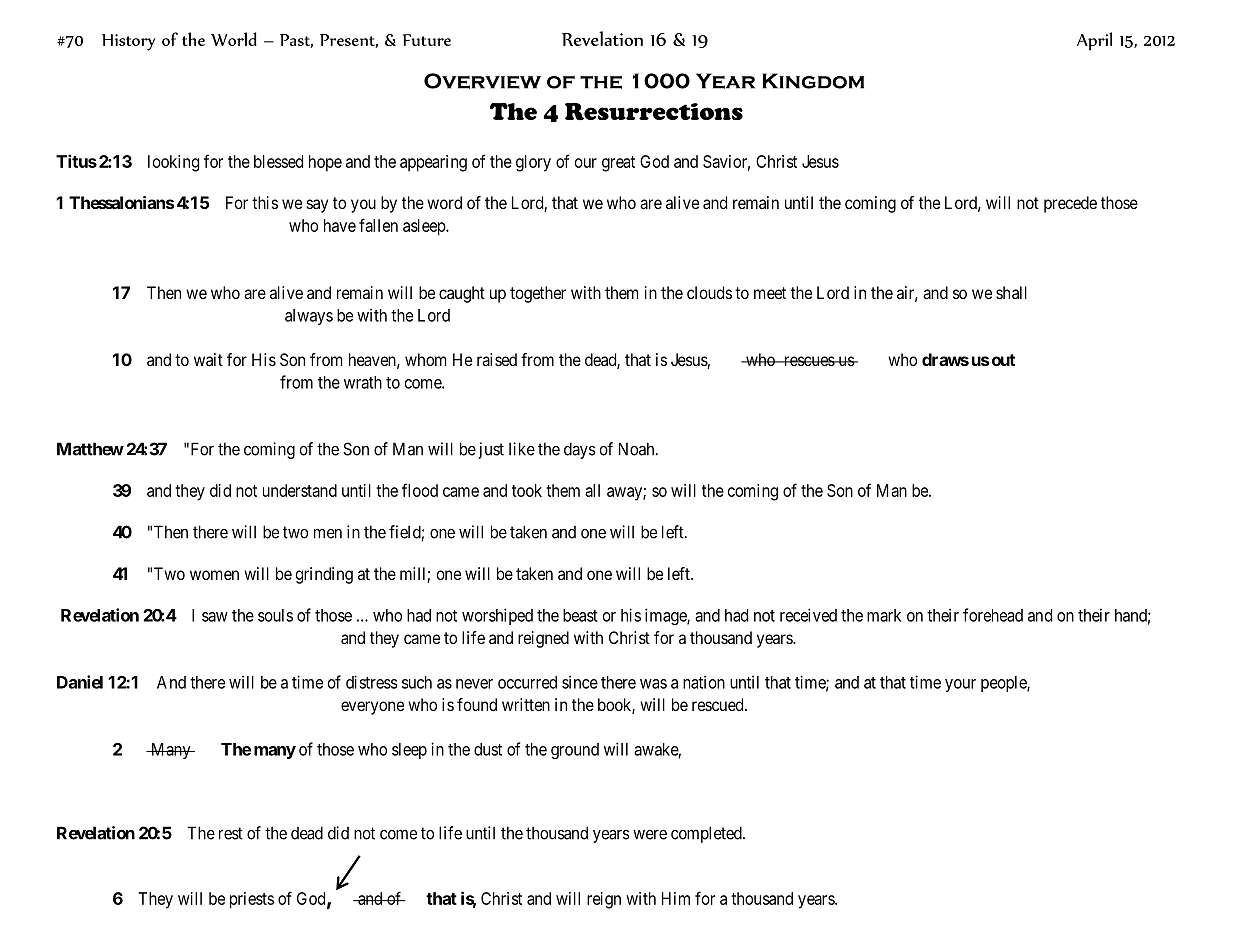  Describe the element at coordinates (1003, 360) in the screenshot. I see `out` at that location.
